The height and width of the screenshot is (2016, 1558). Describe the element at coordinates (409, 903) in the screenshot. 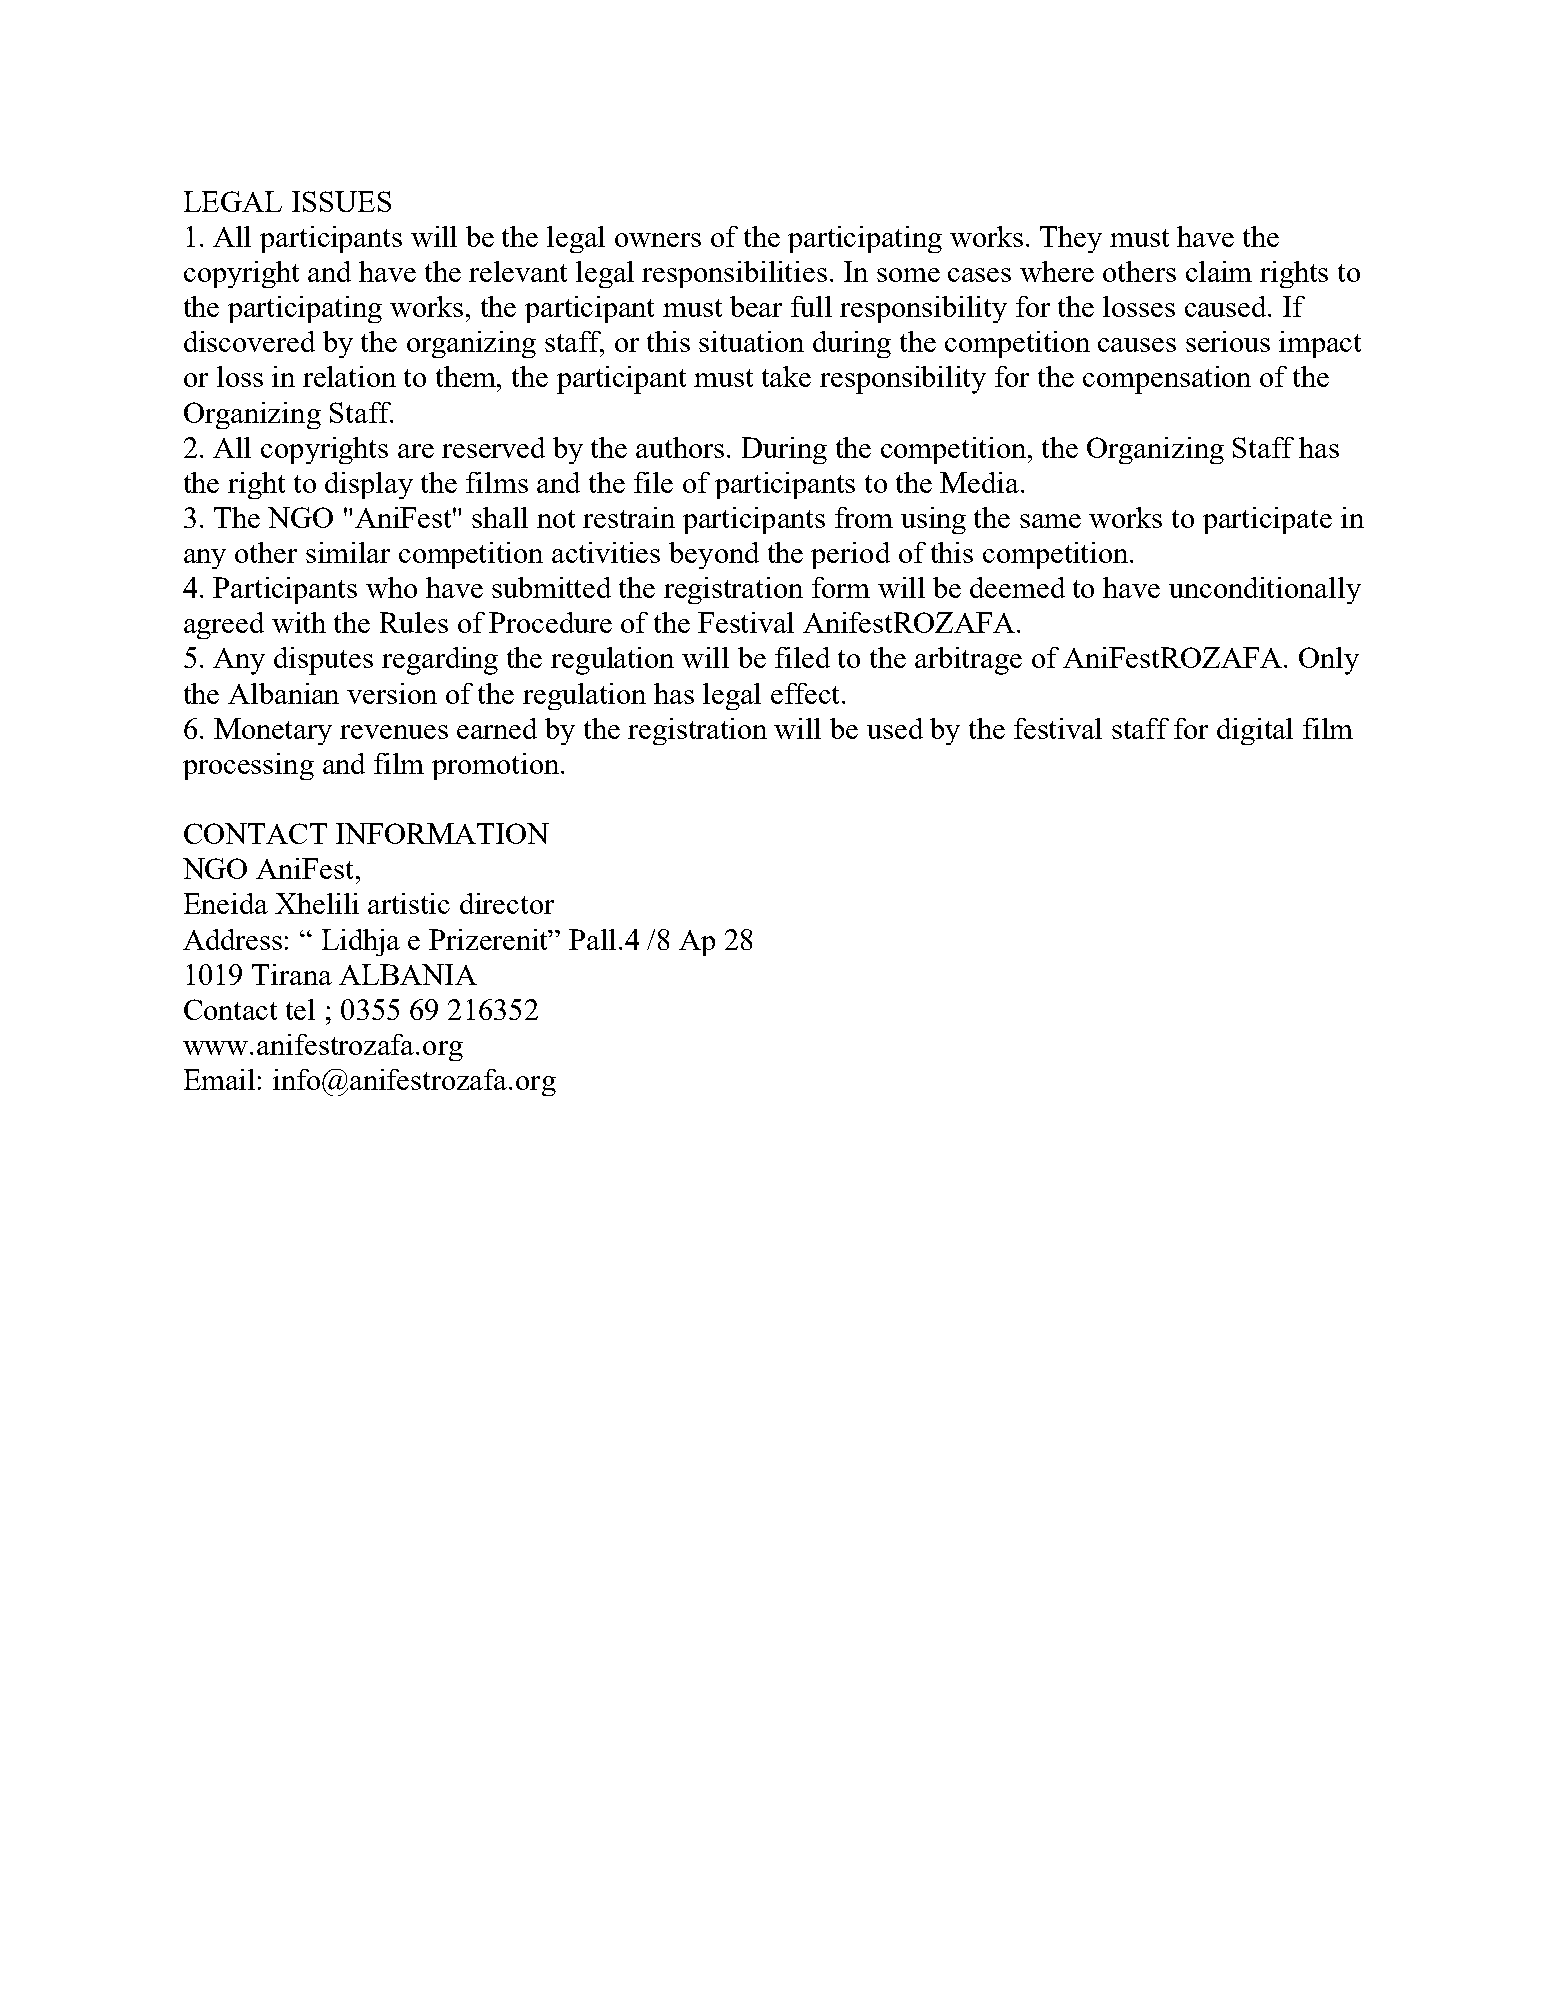

I see `artistic` at that location.
